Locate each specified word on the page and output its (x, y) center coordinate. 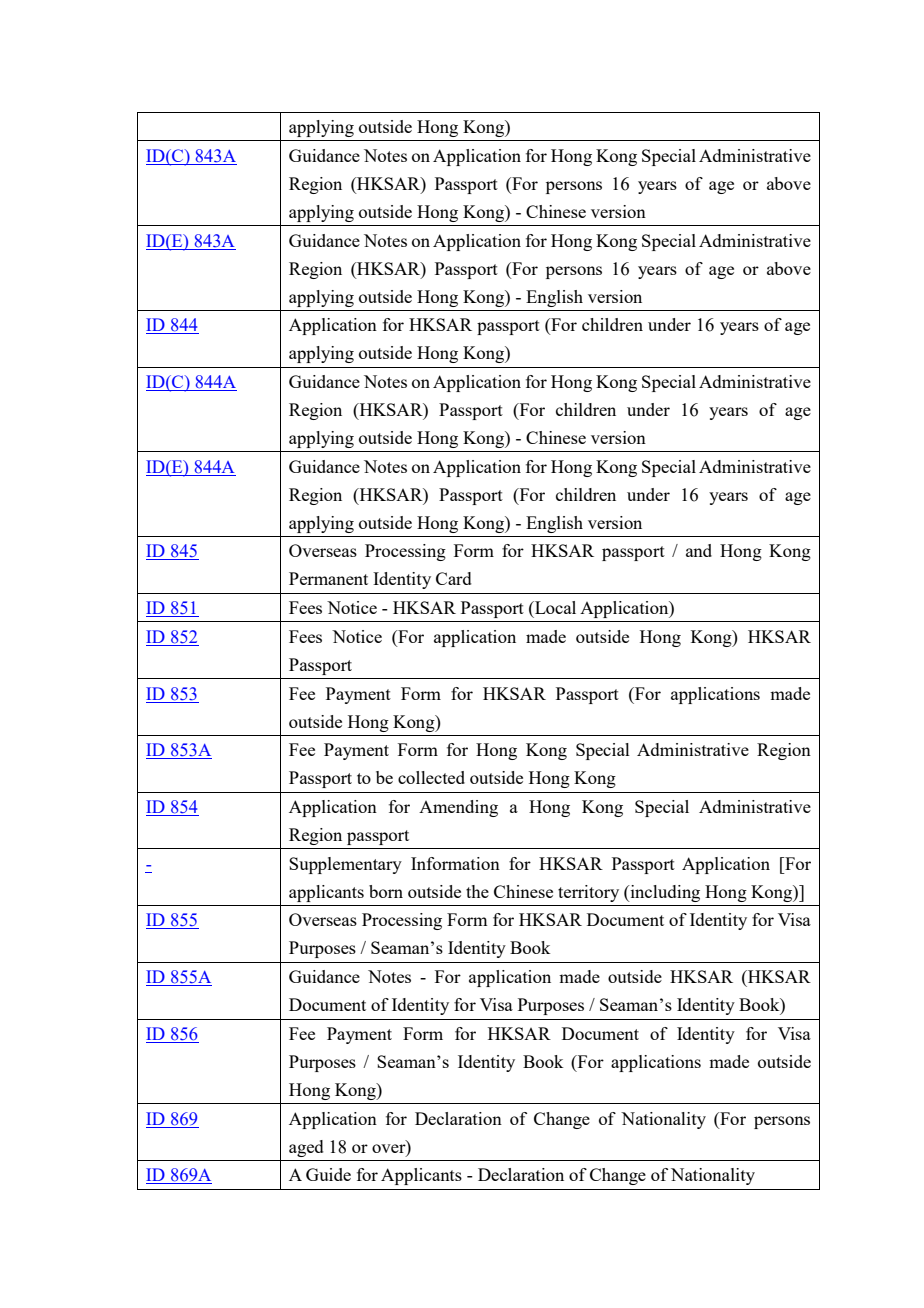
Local (554, 607)
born (386, 891)
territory (588, 893)
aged (306, 1148)
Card (454, 578)
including (664, 893)
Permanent (328, 578)
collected (431, 777)
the (477, 891)
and (699, 550)
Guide (328, 1174)
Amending (458, 808)
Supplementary (345, 865)
